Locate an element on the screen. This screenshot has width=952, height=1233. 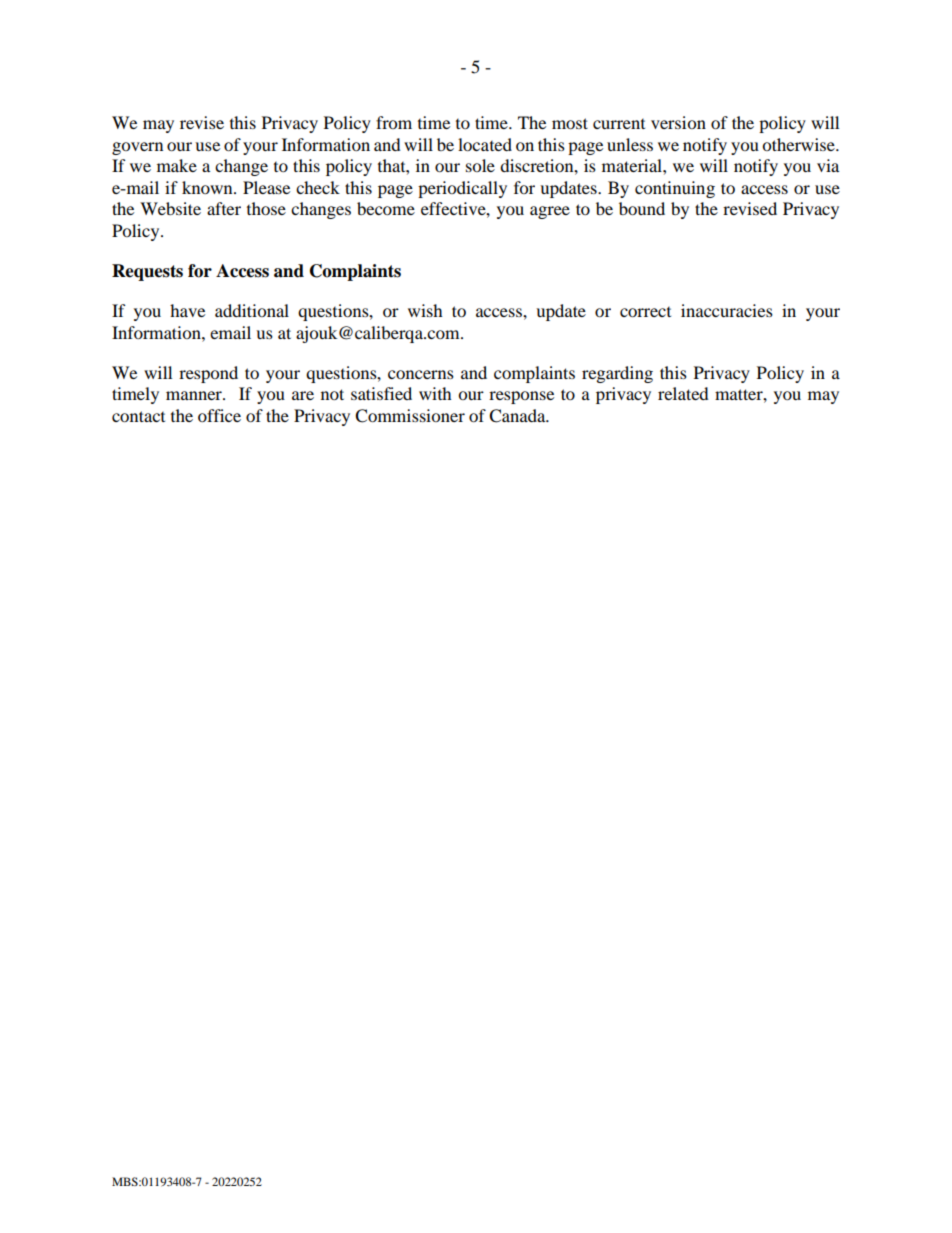
Requests is located at coordinates (147, 272).
